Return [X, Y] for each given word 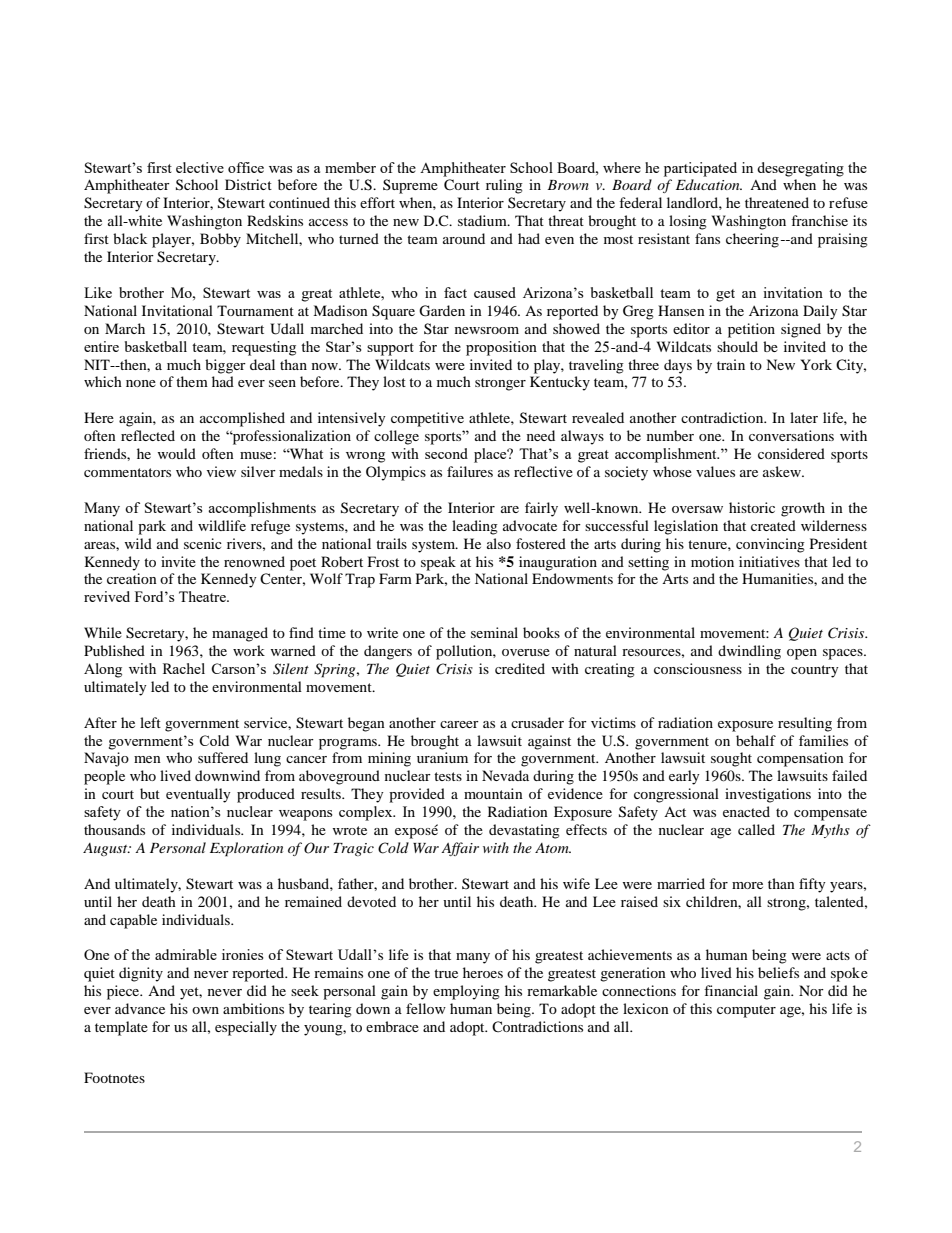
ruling [504, 186]
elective [200, 167]
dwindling [749, 652]
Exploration [246, 849]
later [804, 417]
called [756, 829]
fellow [426, 1008]
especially [246, 1028]
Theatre [203, 596]
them [192, 381]
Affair [460, 849]
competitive [427, 419]
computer [746, 1011]
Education [709, 184]
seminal [494, 632]
